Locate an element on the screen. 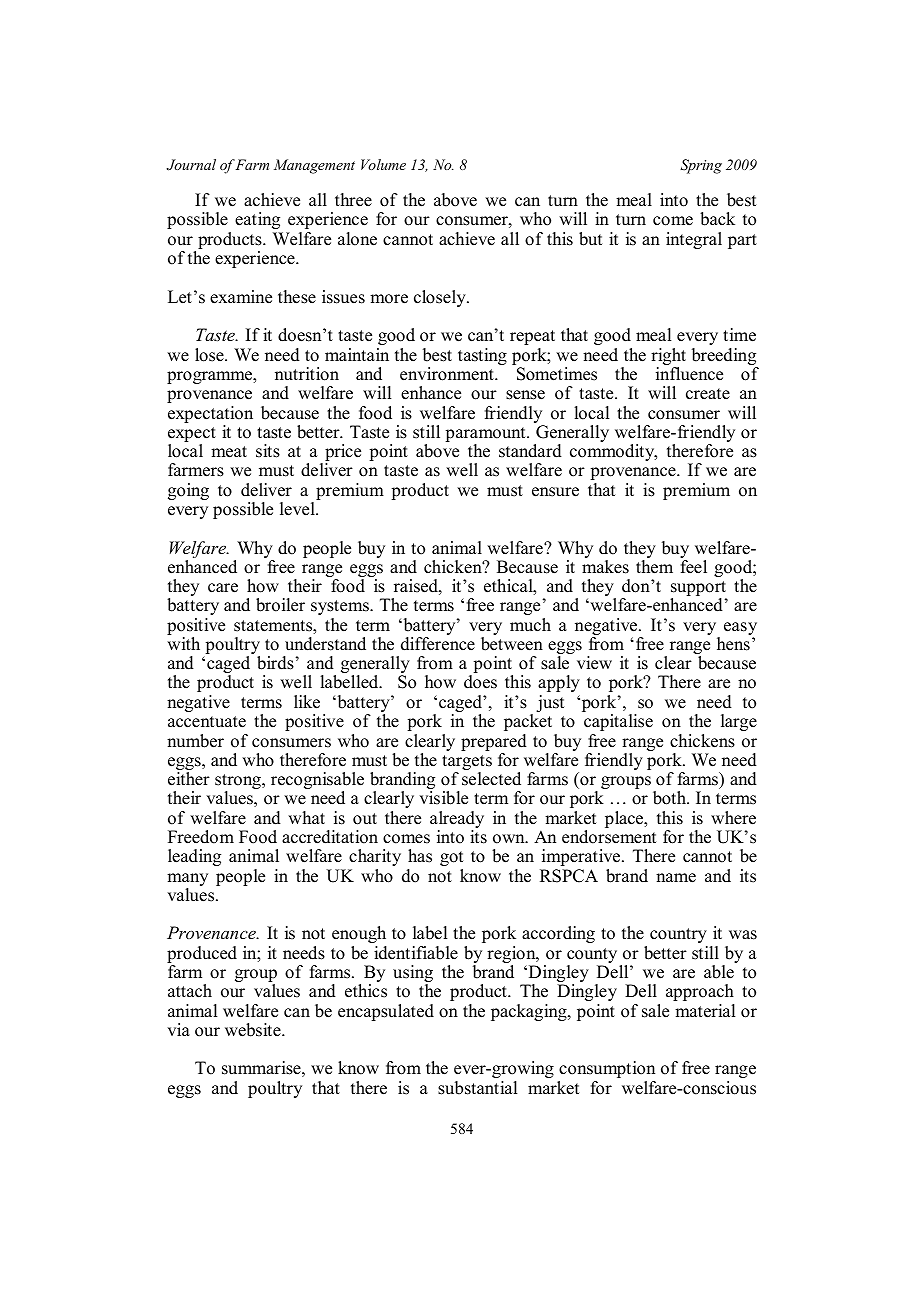 The image size is (924, 1308). eating is located at coordinates (257, 220).
